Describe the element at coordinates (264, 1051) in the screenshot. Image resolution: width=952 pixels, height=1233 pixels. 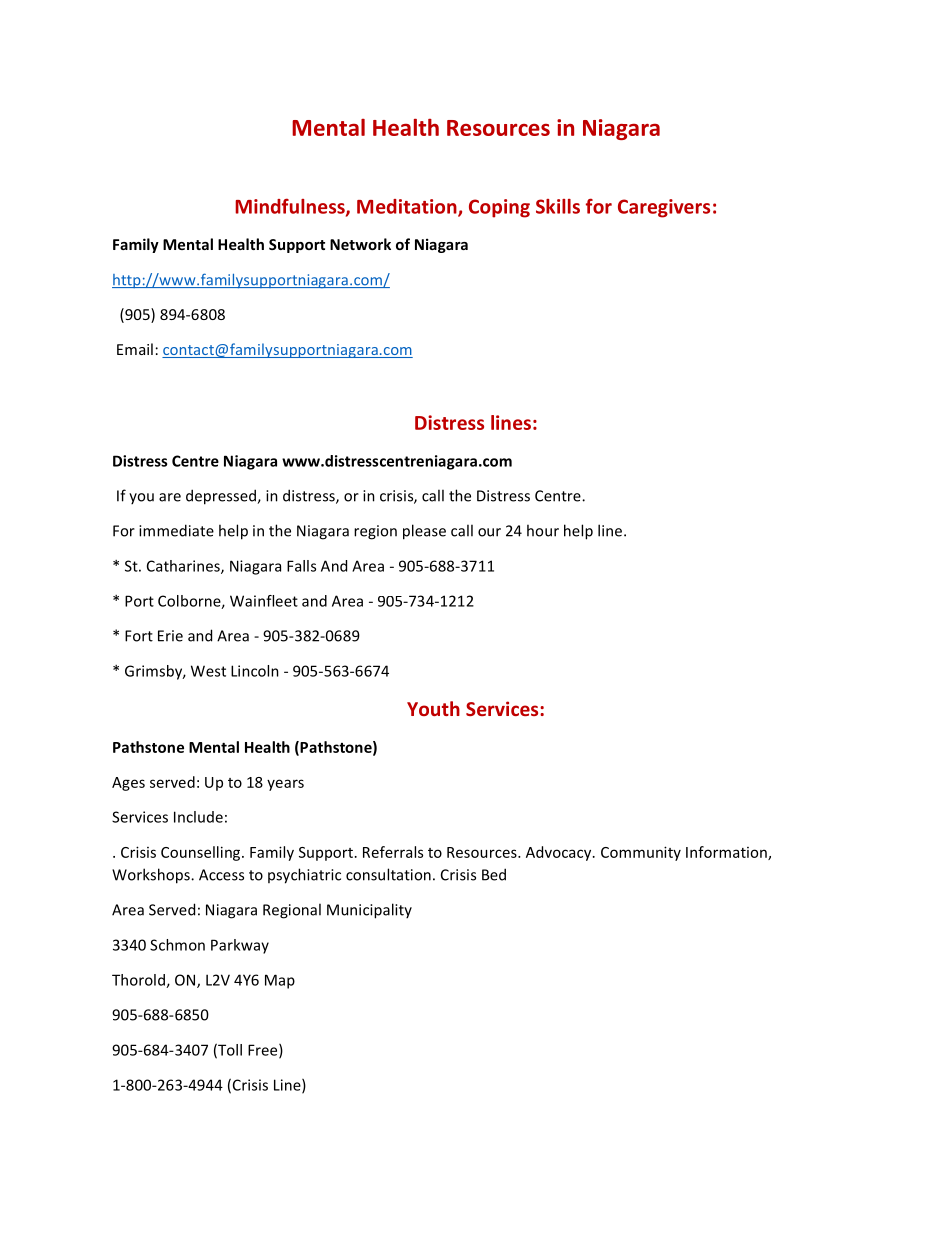
I see `Free` at that location.
